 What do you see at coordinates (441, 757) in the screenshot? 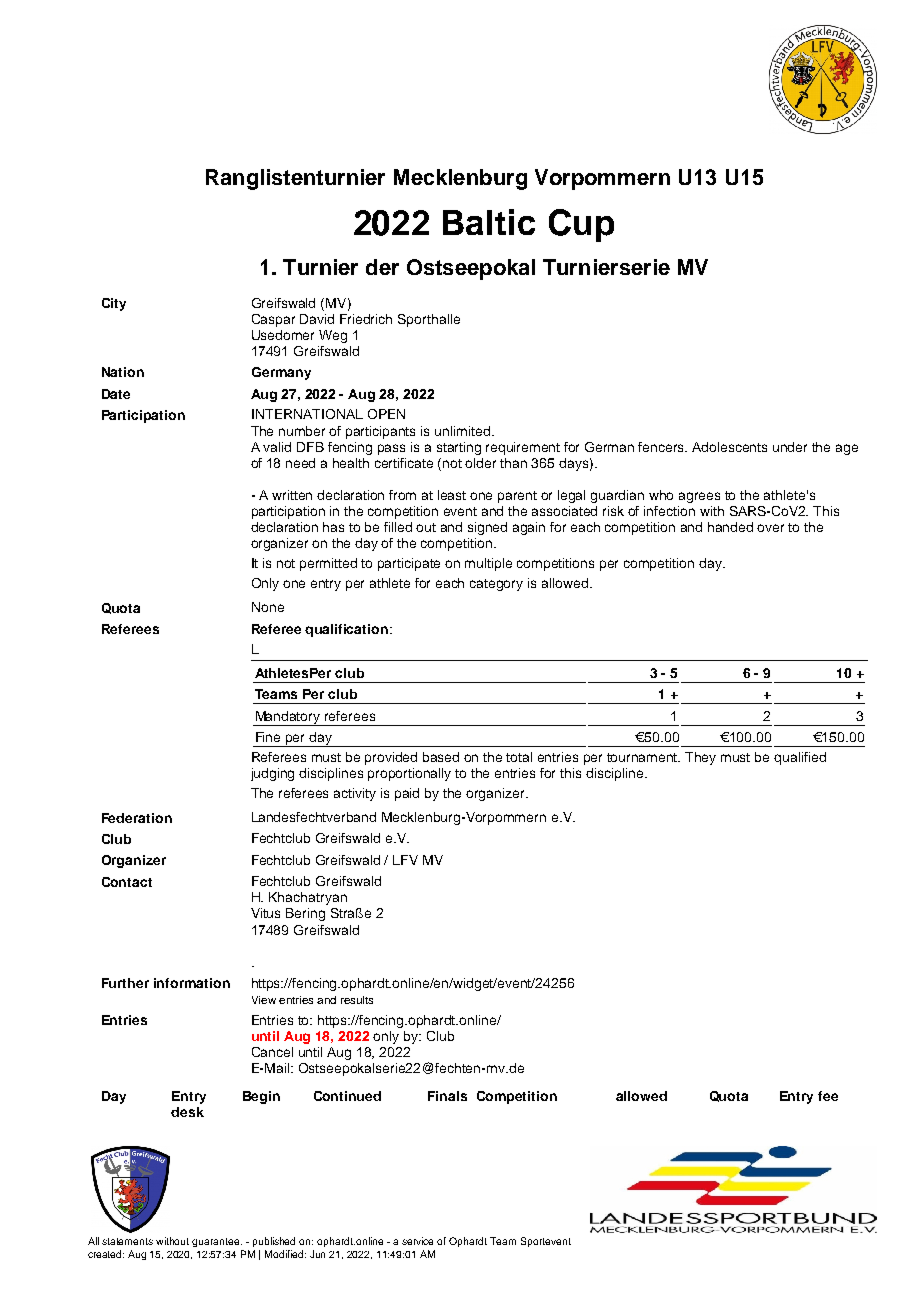
I see `based` at bounding box center [441, 757].
